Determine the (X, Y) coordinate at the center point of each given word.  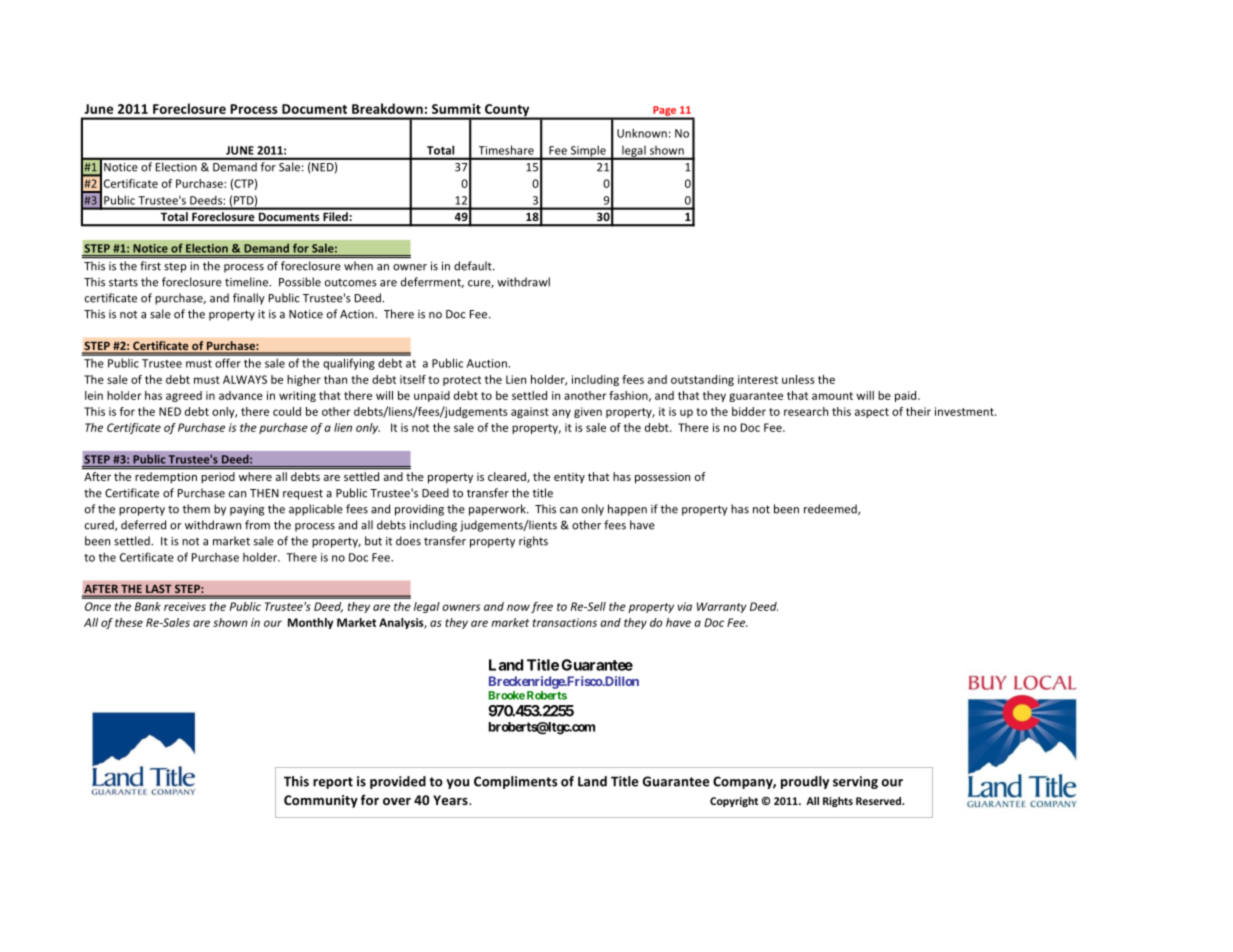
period (218, 477)
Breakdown (387, 108)
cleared (508, 477)
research (806, 411)
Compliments (515, 782)
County (507, 111)
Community (321, 801)
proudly (805, 782)
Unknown (642, 133)
